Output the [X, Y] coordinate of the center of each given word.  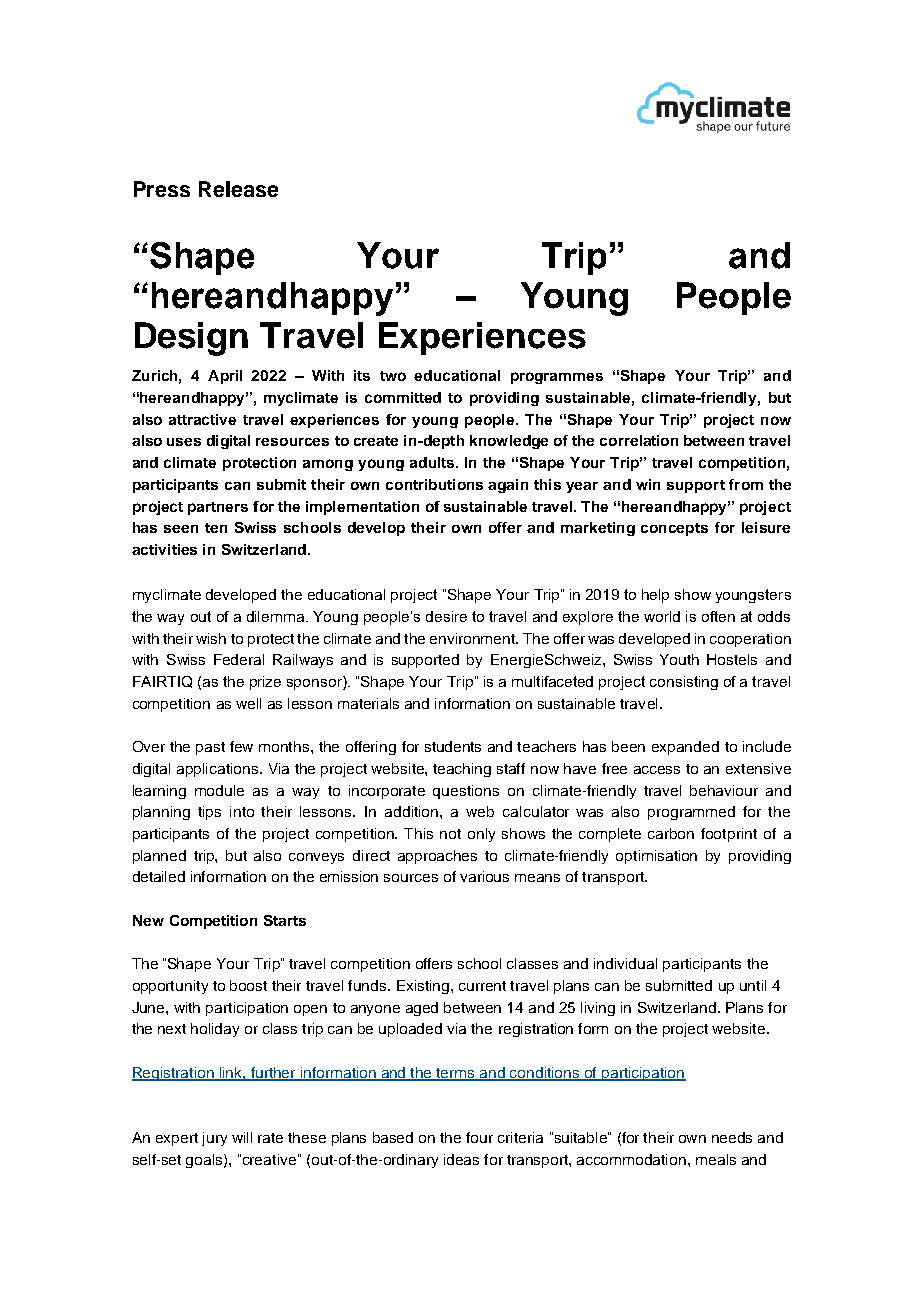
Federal [239, 659]
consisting [684, 683]
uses [184, 442]
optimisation [656, 857]
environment [474, 638]
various [484, 876]
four [479, 1137]
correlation [639, 440]
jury [214, 1139]
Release [238, 189]
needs [732, 1137]
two [393, 376]
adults [433, 462]
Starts [285, 920]
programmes [557, 378]
